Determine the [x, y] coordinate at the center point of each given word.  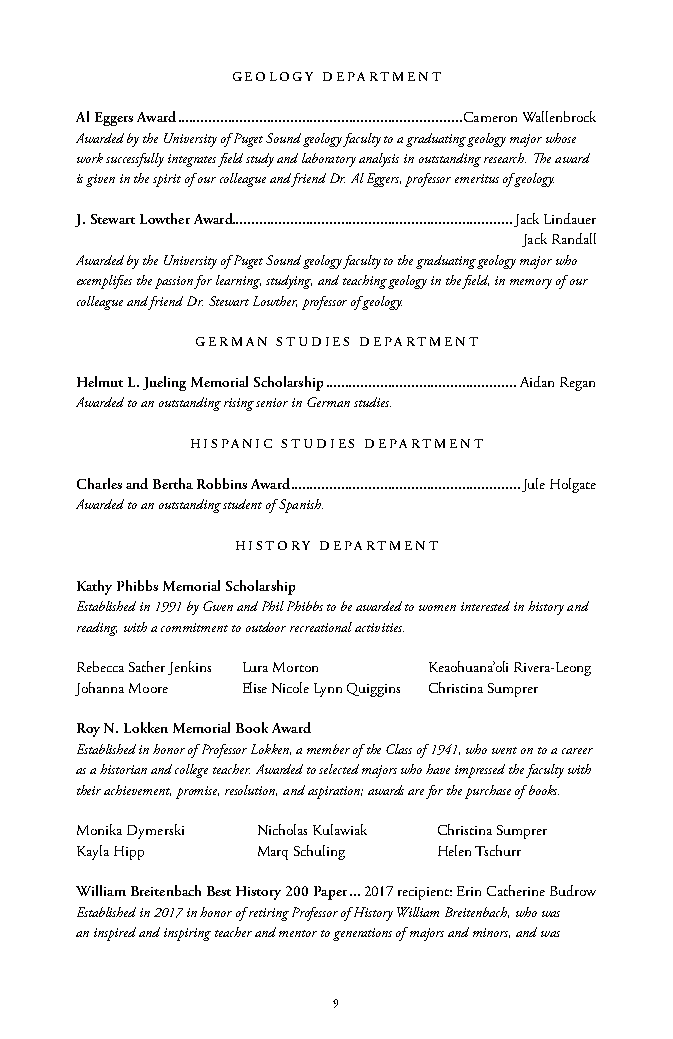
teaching [366, 282]
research [505, 158]
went [504, 750]
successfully [135, 160]
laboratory [329, 160]
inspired [115, 934]
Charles [99, 483]
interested [485, 606]
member [328, 749]
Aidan [537, 381]
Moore [148, 688]
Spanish [300, 506]
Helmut [100, 381]
